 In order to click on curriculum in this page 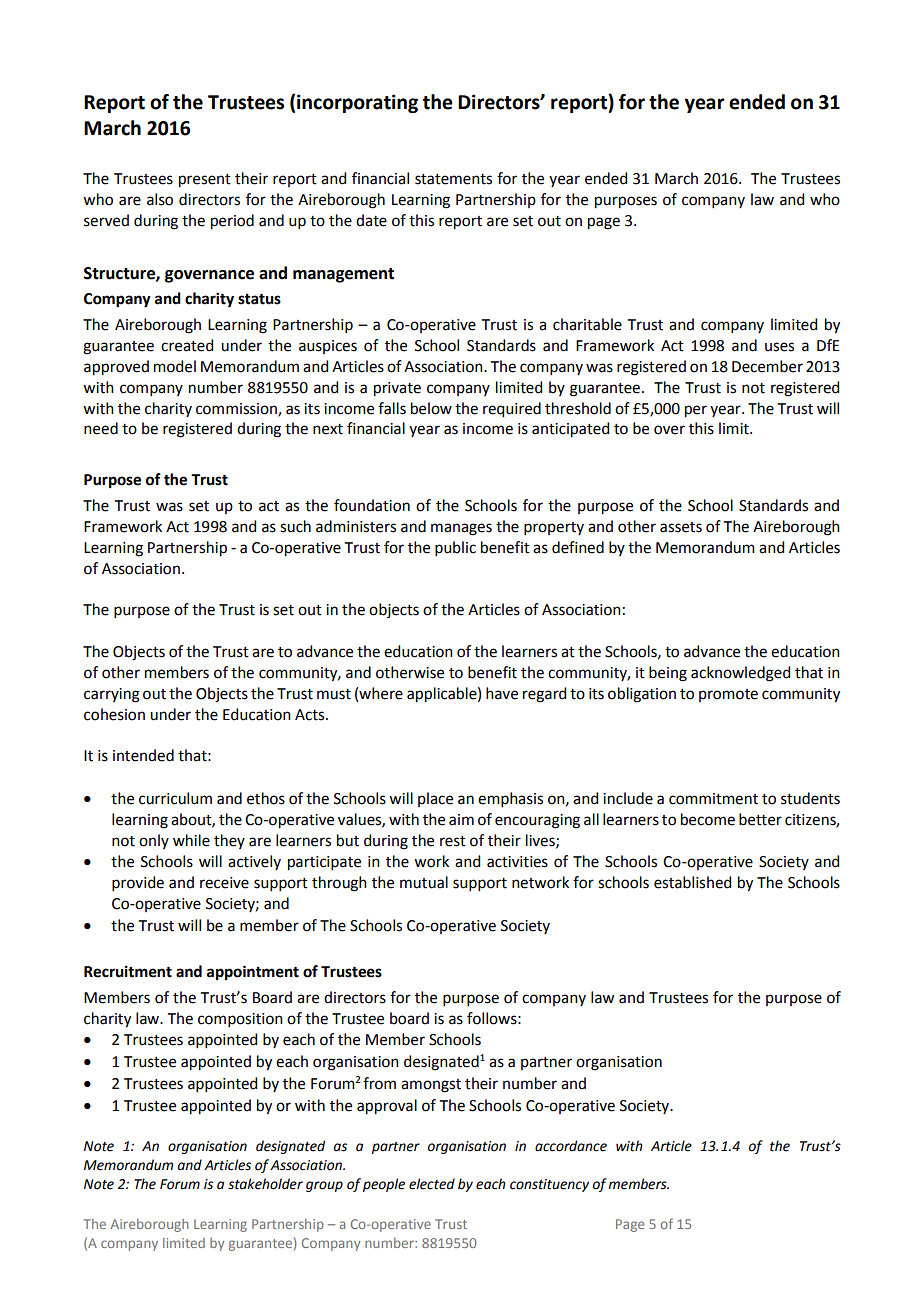, I will do `click(175, 798)`.
